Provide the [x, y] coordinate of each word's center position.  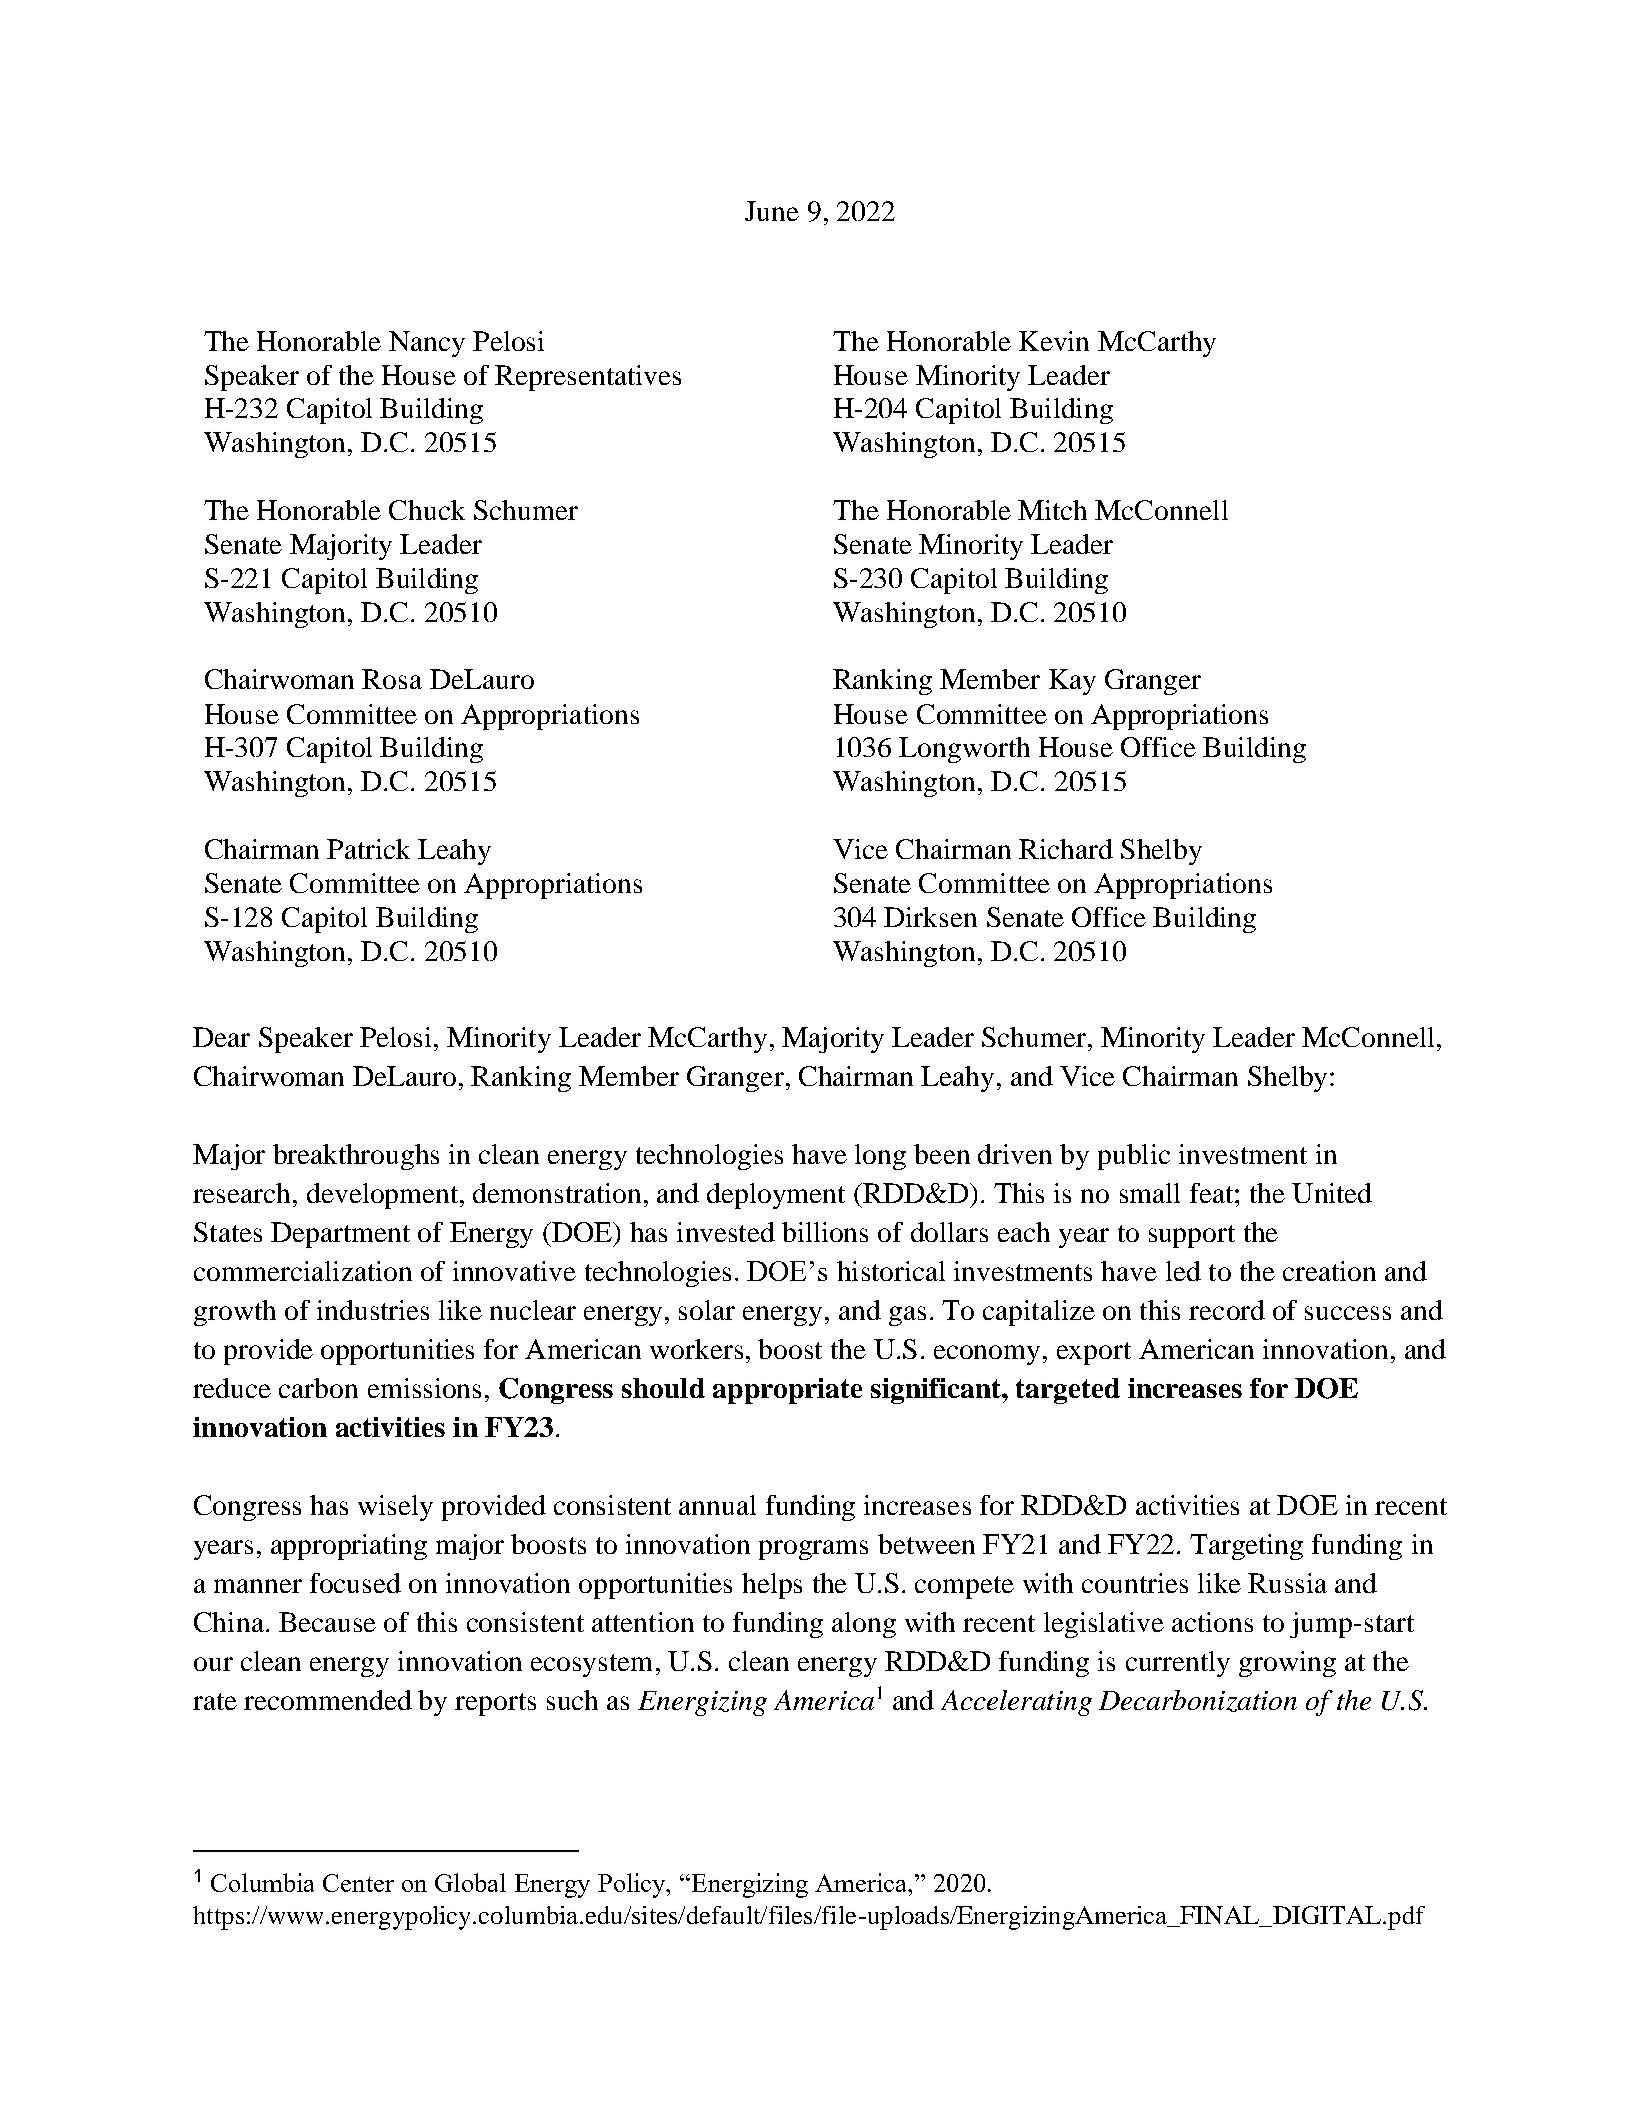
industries [373, 1310]
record [1227, 1310]
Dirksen [930, 917]
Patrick [368, 849]
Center [358, 1883]
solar [707, 1310]
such [572, 1700]
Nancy [427, 344]
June [772, 211]
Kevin [1054, 341]
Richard [1066, 849]
